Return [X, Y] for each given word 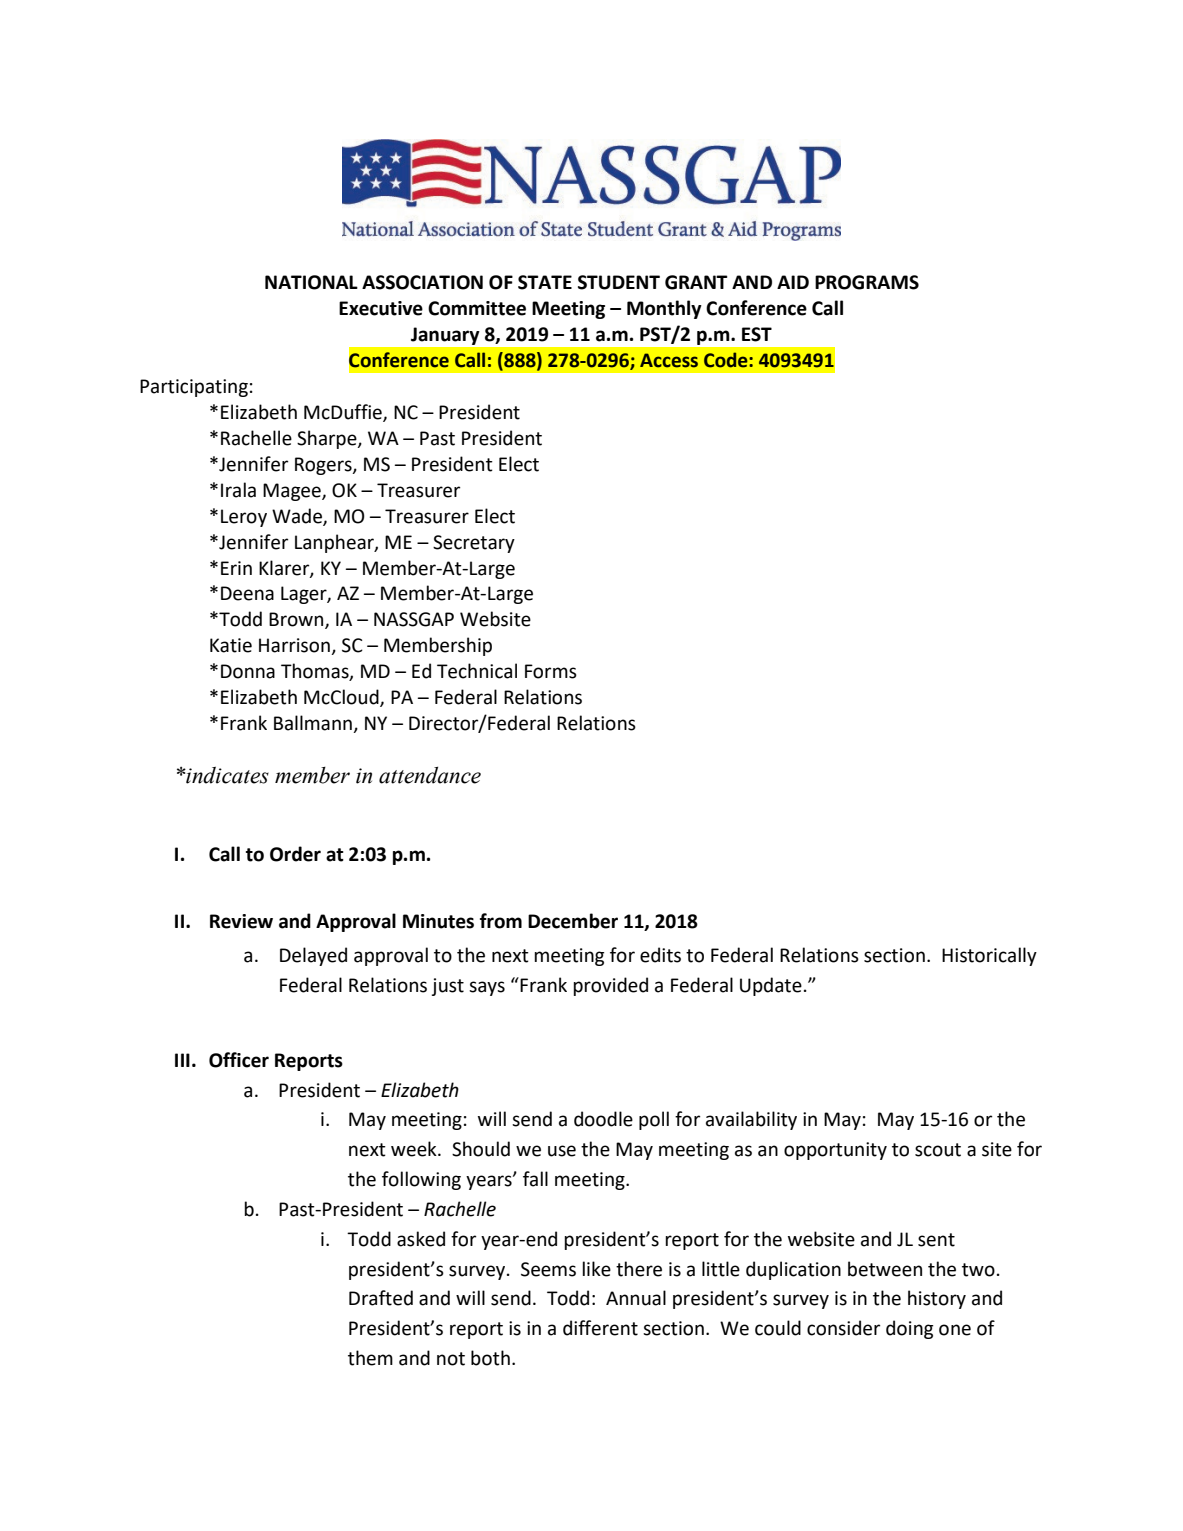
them [370, 1358]
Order [295, 854]
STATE [545, 282]
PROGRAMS [867, 282]
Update [771, 986]
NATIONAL [311, 282]
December [573, 921]
